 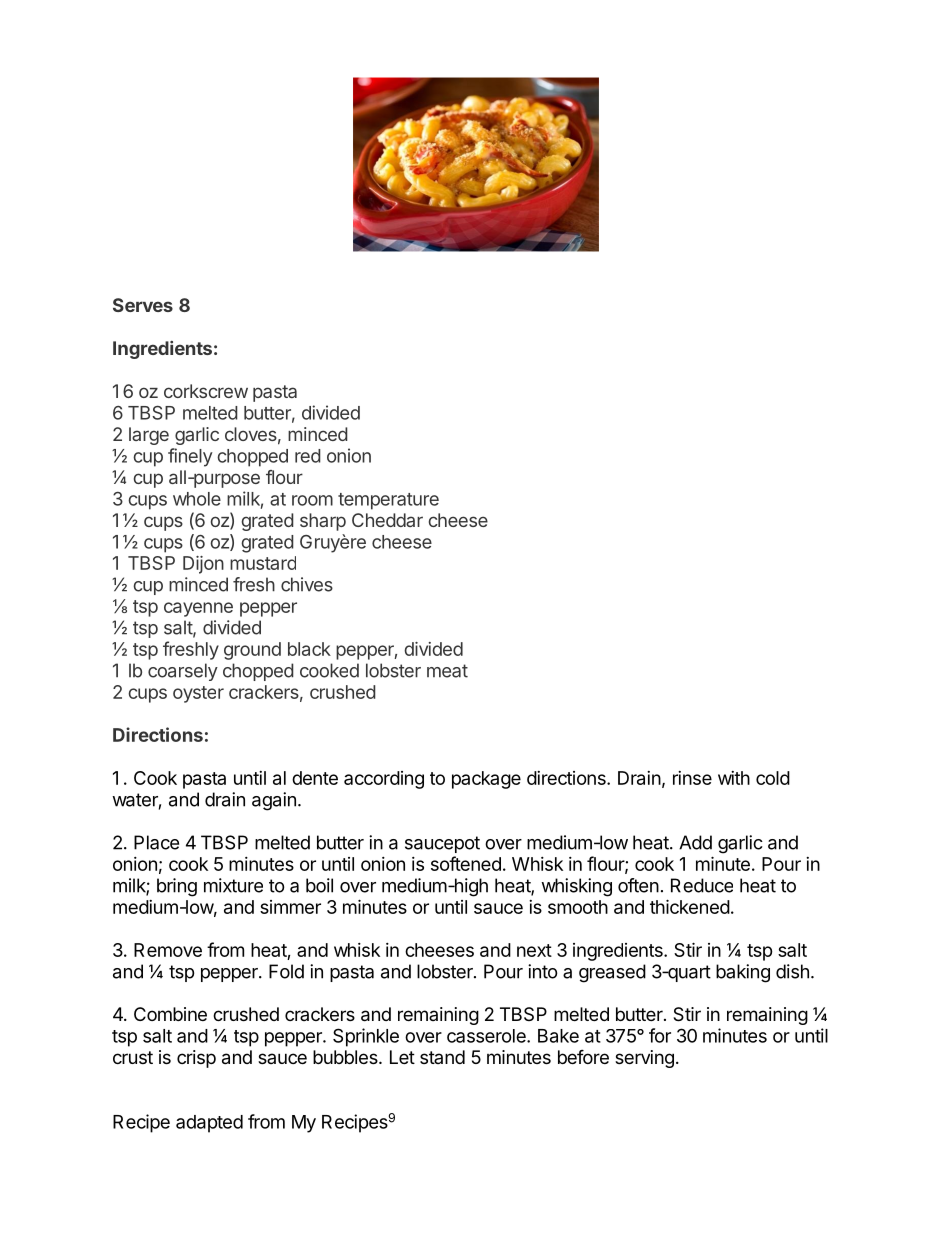 I want to click on temperature, so click(x=388, y=501).
